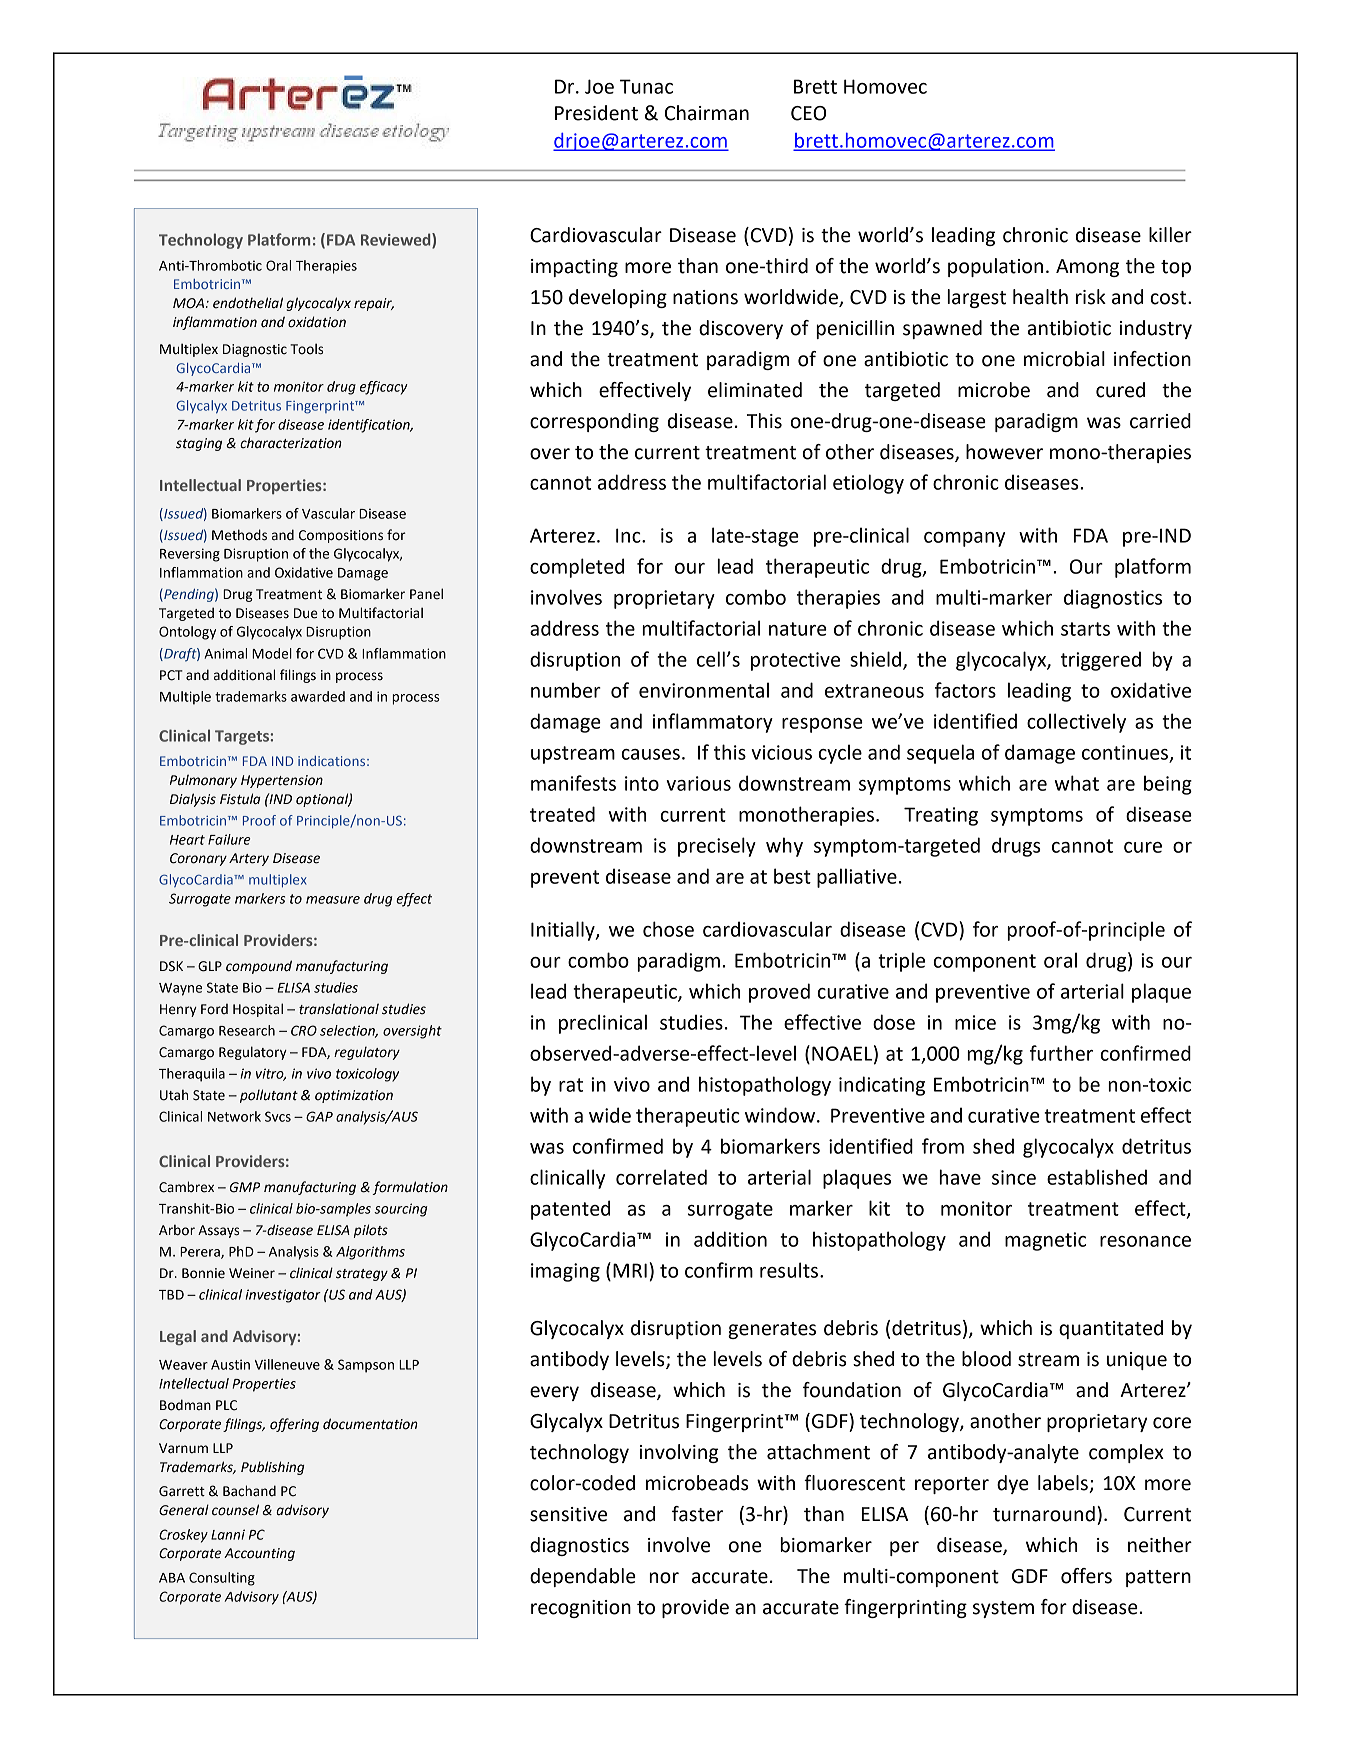 This screenshot has width=1351, height=1748. I want to click on Reviewed, so click(397, 240).
